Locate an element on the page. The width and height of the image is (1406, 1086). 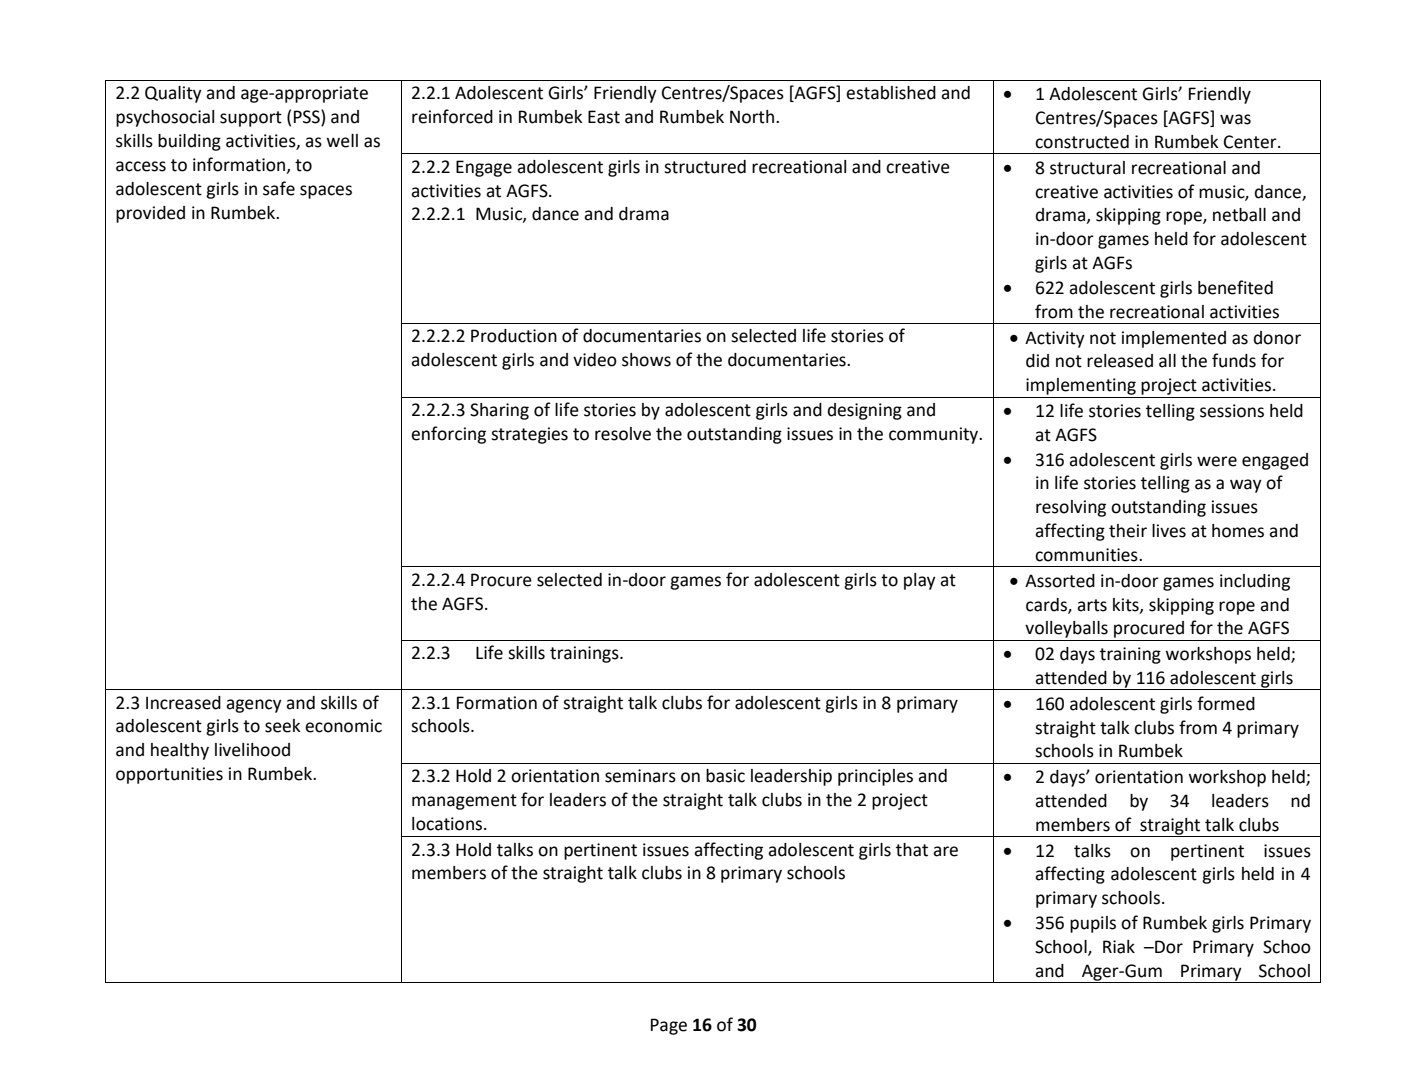
constructed is located at coordinates (1082, 142).
